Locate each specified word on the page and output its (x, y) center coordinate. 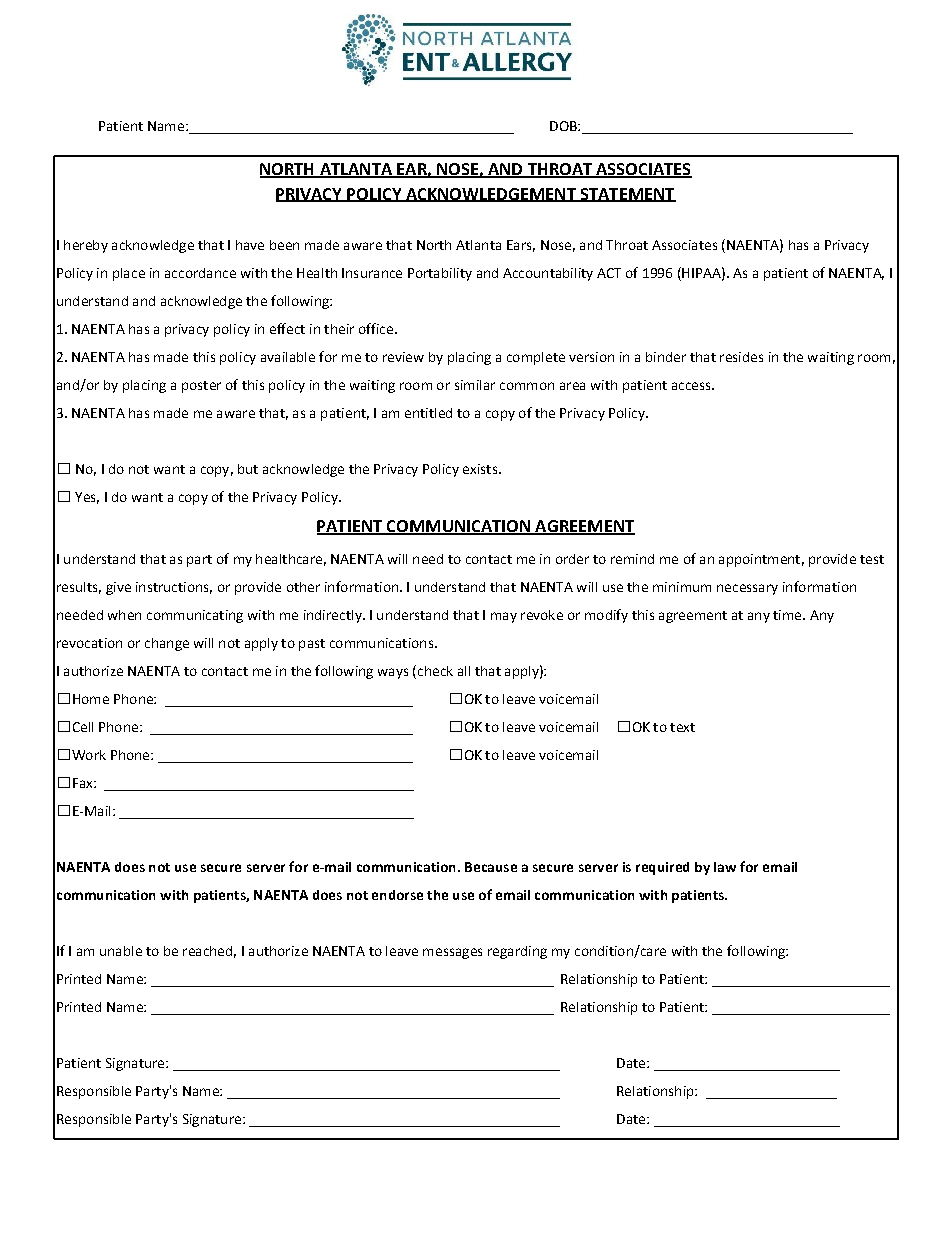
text (682, 727)
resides (741, 357)
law (725, 867)
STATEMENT (627, 195)
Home (91, 699)
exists (481, 469)
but (248, 469)
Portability (440, 274)
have (250, 245)
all (464, 671)
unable (121, 951)
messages (452, 953)
